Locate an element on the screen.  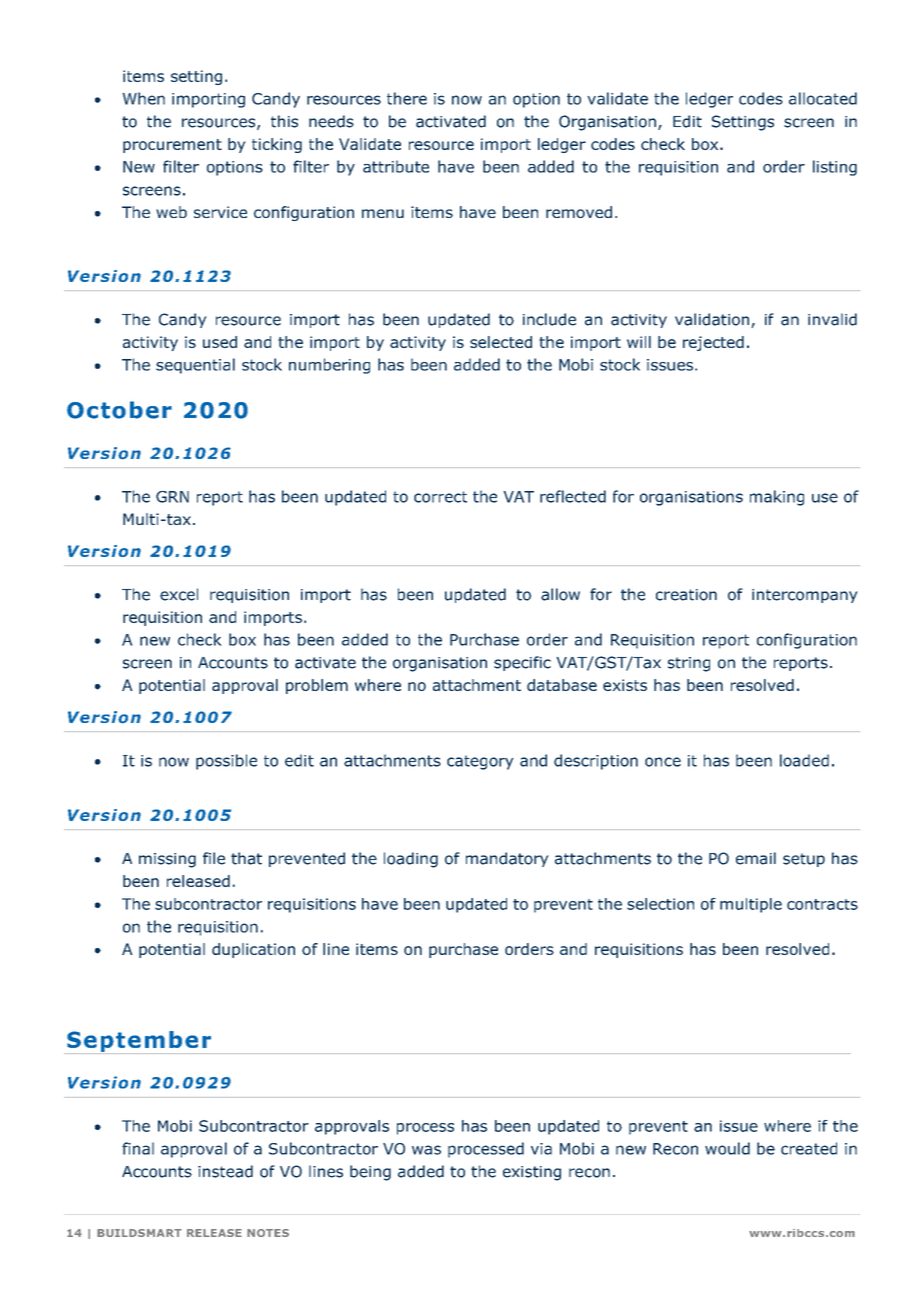
there is located at coordinates (407, 98).
